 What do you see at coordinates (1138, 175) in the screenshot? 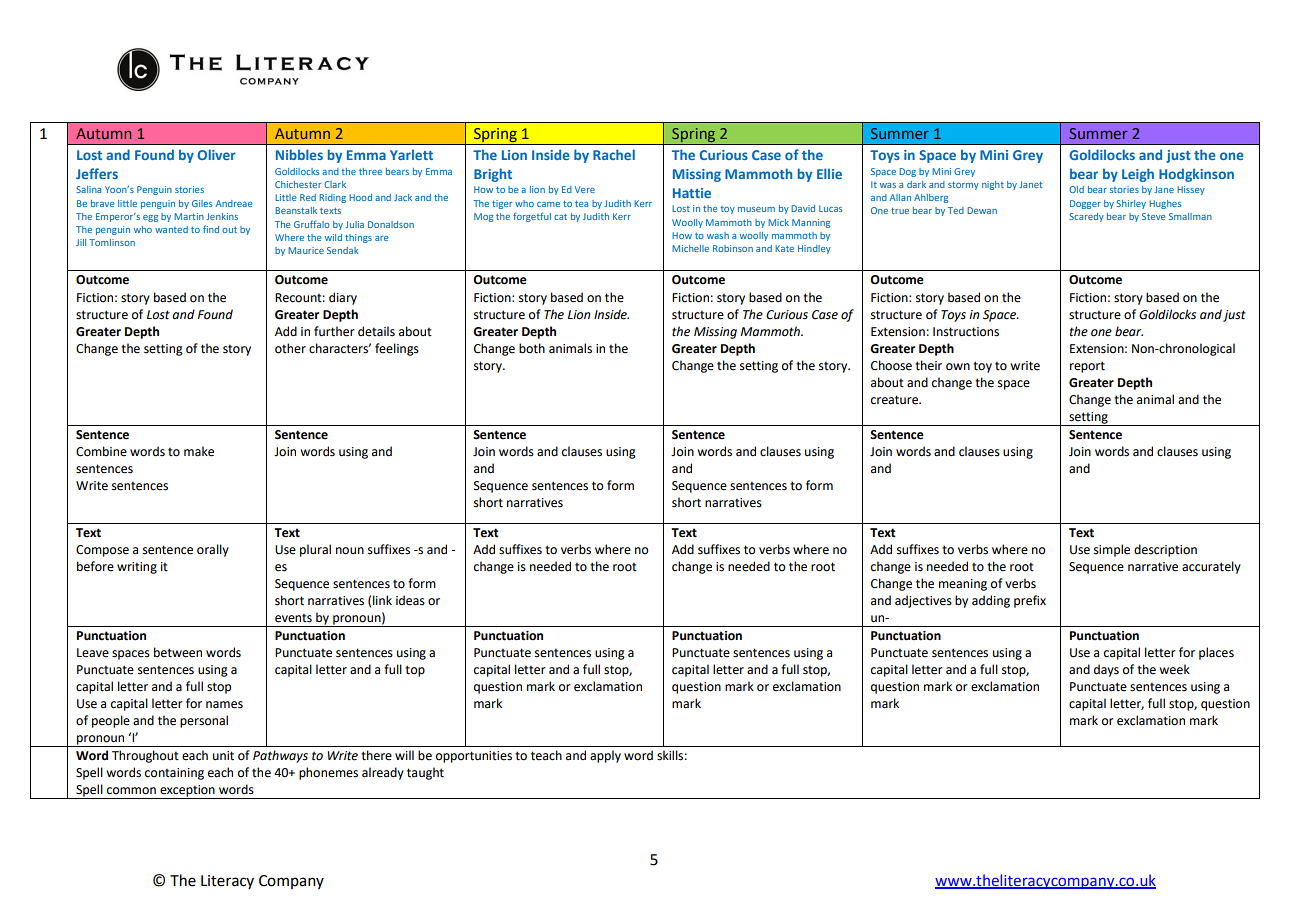
I see `Leigh` at bounding box center [1138, 175].
